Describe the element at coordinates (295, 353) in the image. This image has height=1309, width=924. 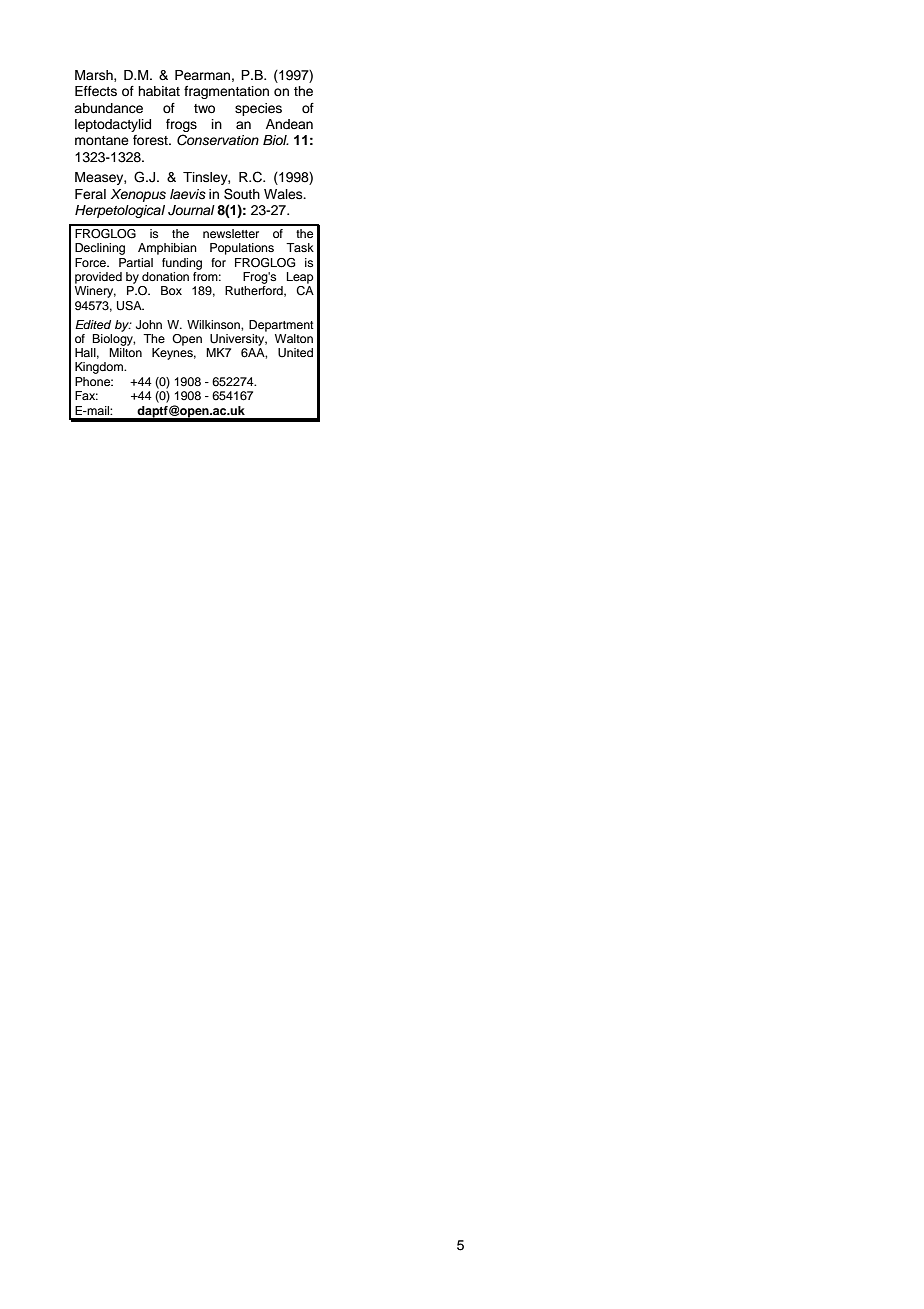
I see `United` at that location.
